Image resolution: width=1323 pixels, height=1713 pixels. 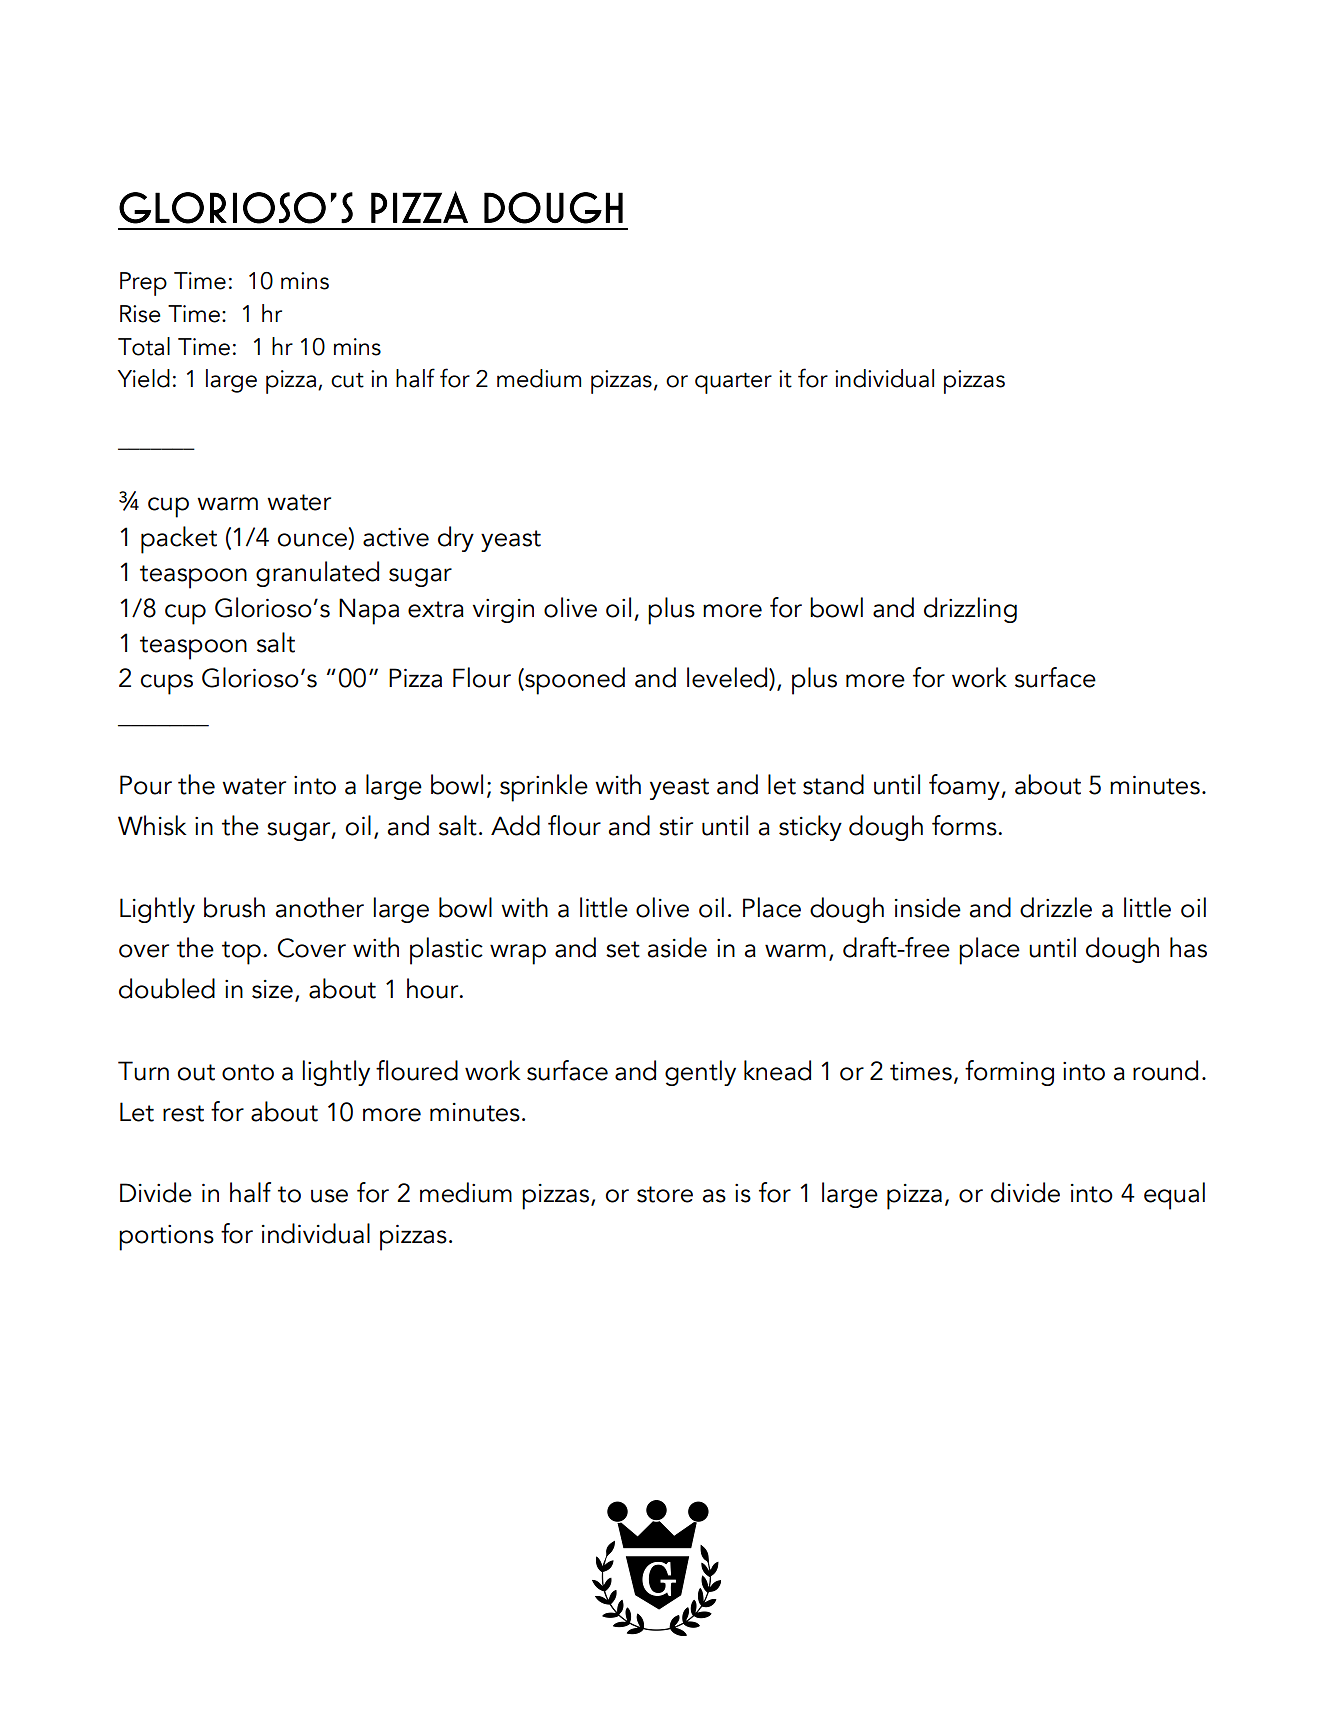 What do you see at coordinates (970, 610) in the document?
I see `drizzling` at bounding box center [970, 610].
